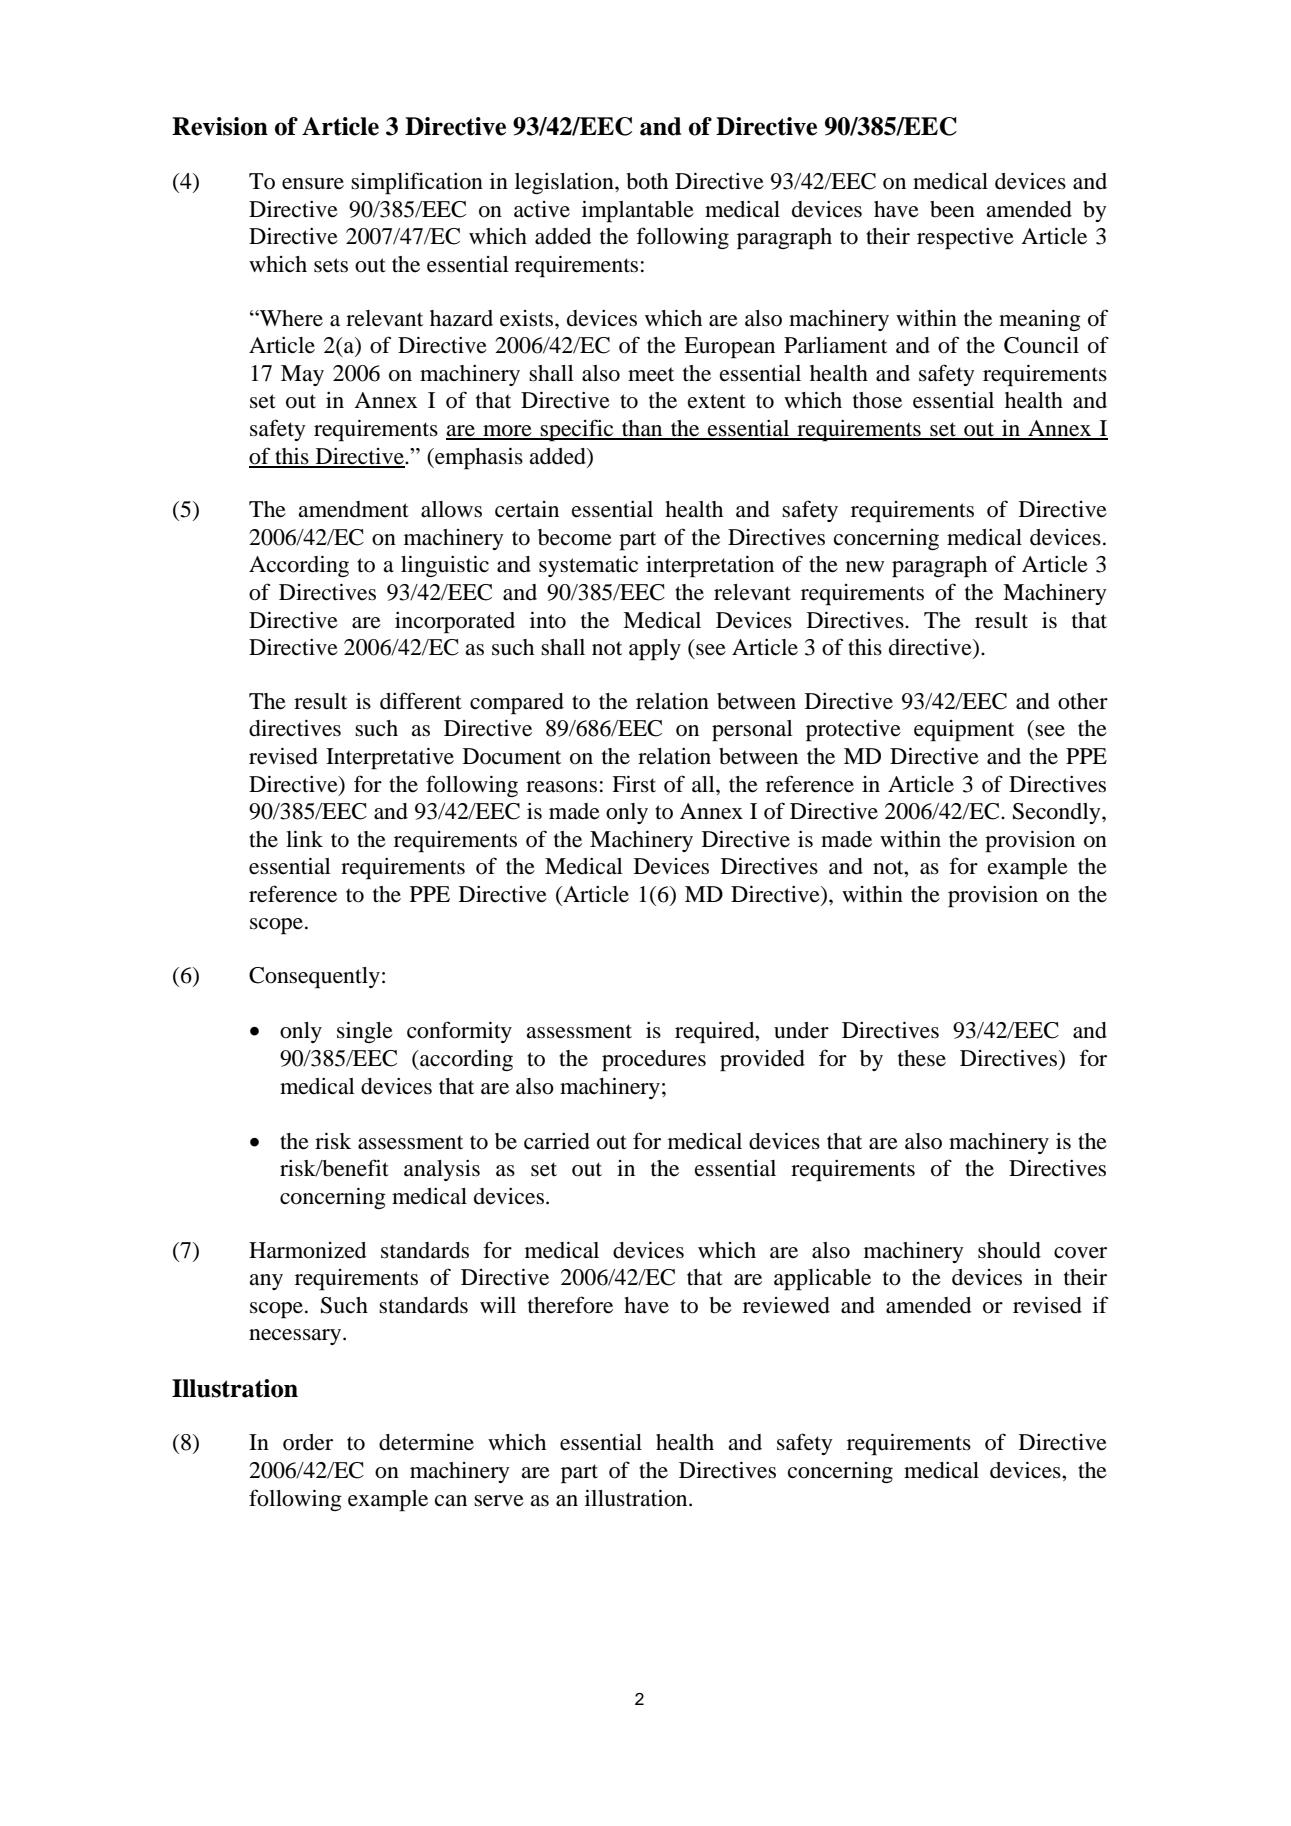 Image resolution: width=1291 pixels, height=1826 pixels. I want to click on order, so click(308, 1442).
